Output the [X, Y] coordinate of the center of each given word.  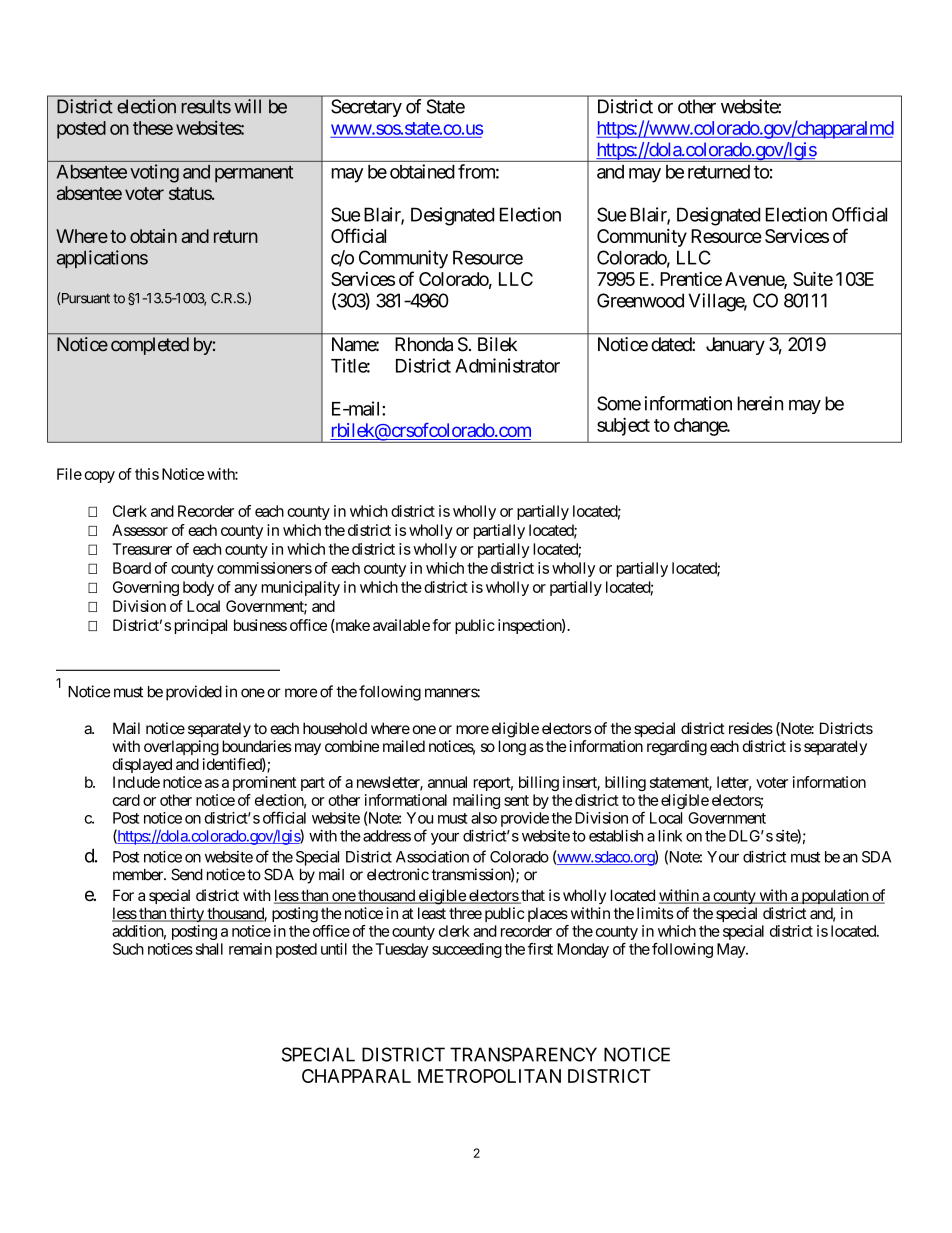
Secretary [366, 108]
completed [150, 346]
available [401, 625]
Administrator [507, 365]
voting [154, 173]
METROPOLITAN [489, 1076]
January [735, 346]
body [198, 588]
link [670, 836]
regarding [677, 748]
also [484, 818]
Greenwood [640, 300]
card [126, 800]
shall [209, 949]
